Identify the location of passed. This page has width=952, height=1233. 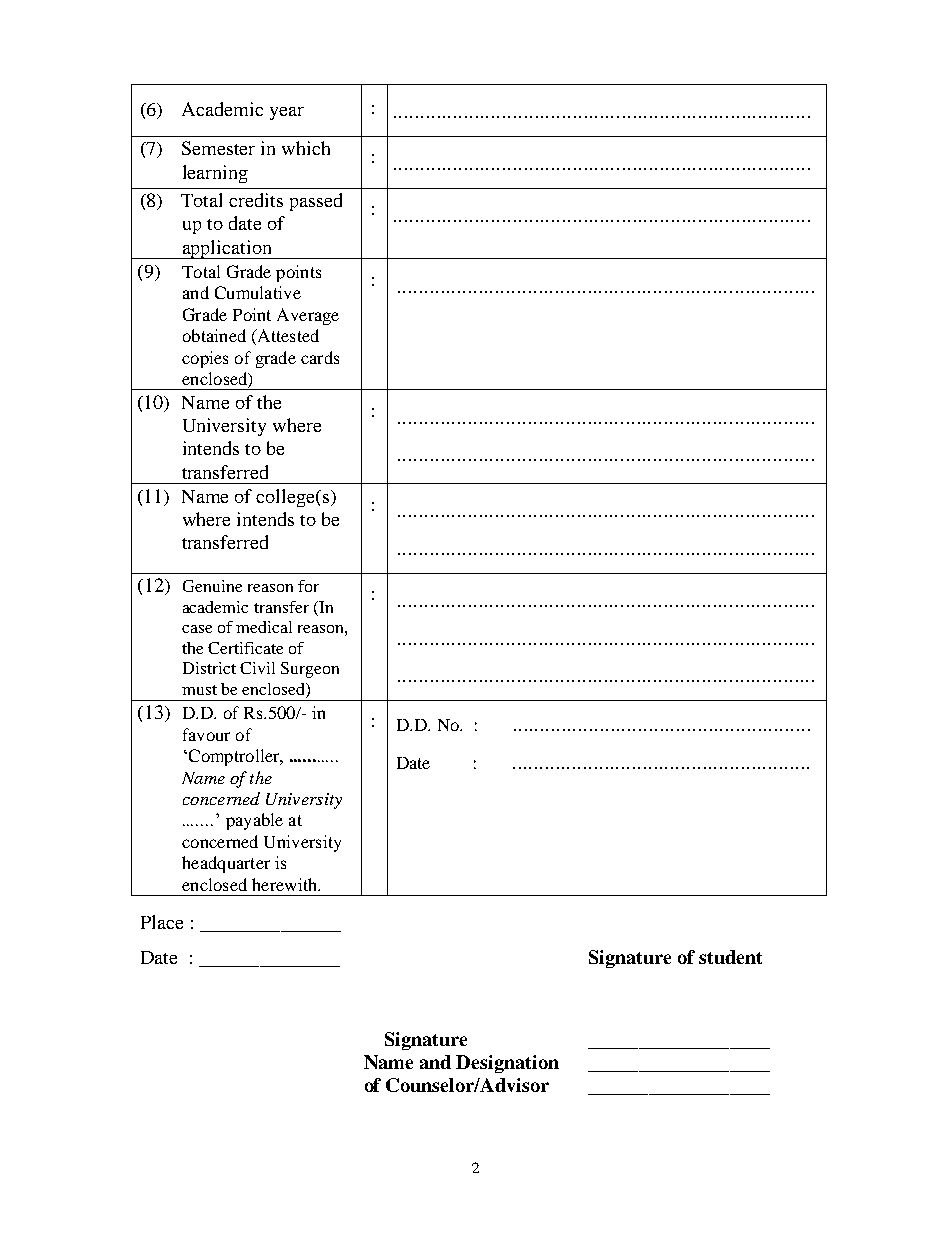
(316, 202).
